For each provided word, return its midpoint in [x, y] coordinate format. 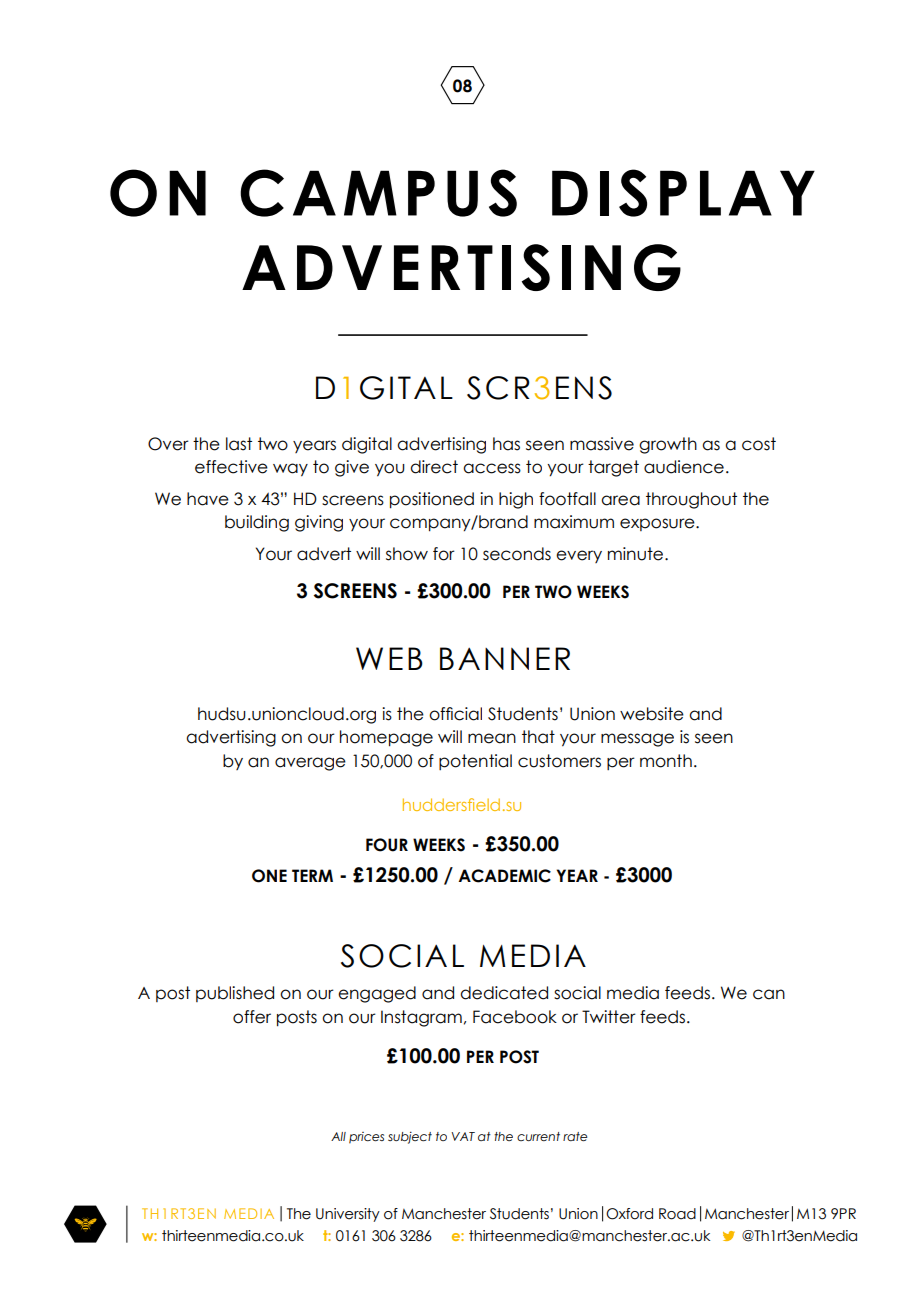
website [652, 714]
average [310, 764]
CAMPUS [378, 193]
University [348, 1215]
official [455, 714]
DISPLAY [683, 193]
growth [668, 445]
